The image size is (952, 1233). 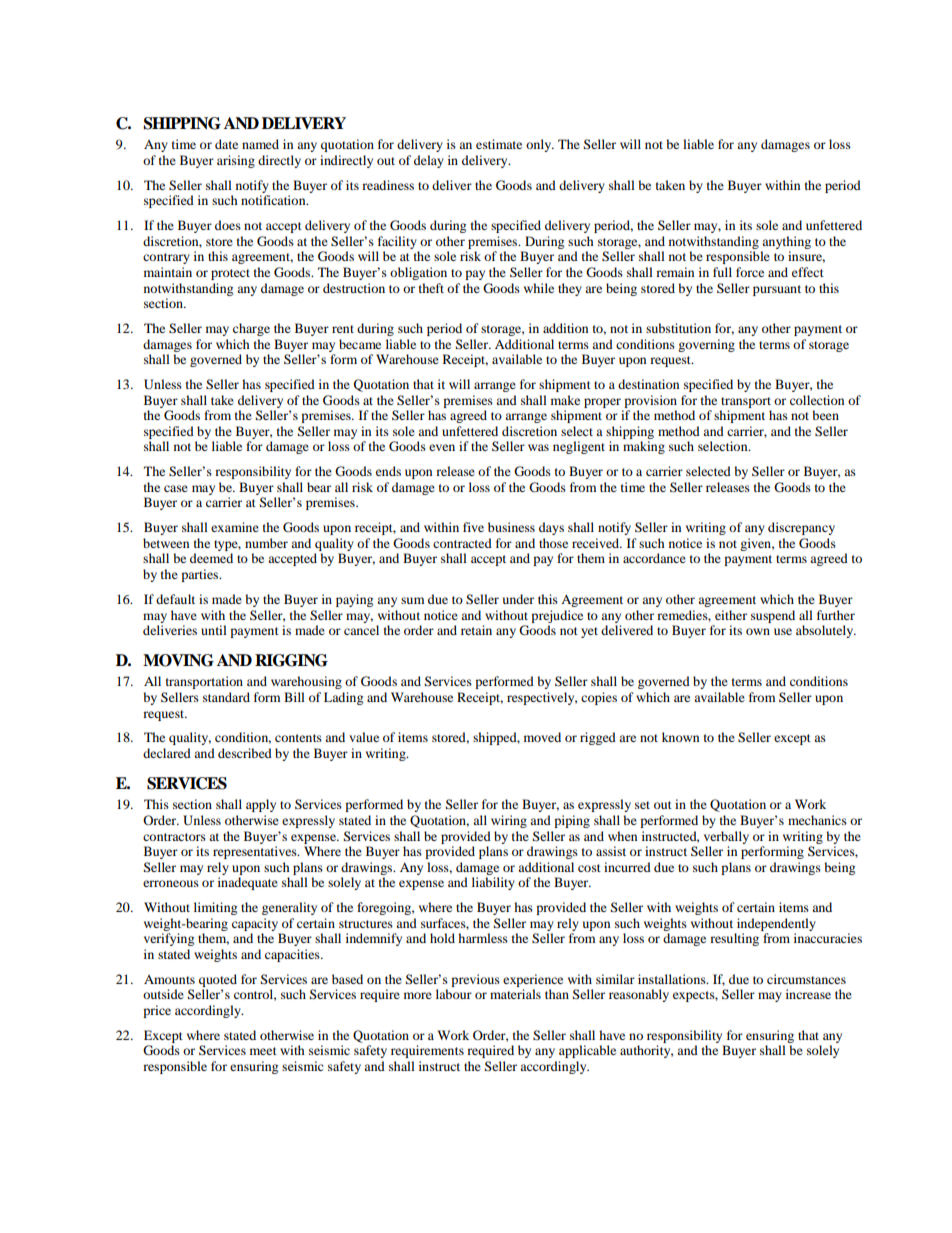 What do you see at coordinates (236, 161) in the document?
I see `arising` at bounding box center [236, 161].
